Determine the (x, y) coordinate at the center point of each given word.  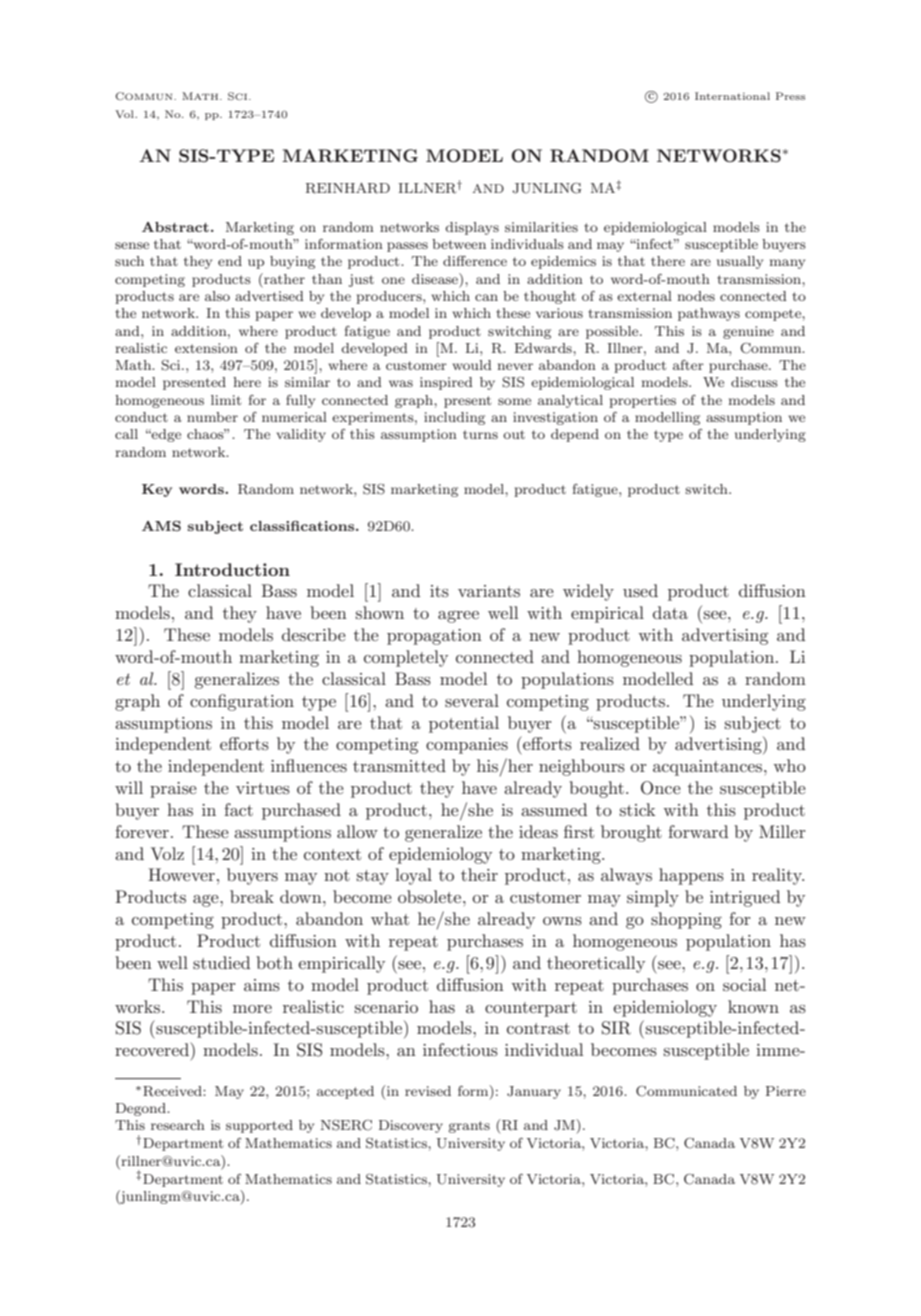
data (670, 612)
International (732, 96)
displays (472, 228)
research (178, 1125)
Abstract (175, 227)
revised (428, 1091)
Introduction (232, 569)
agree (458, 617)
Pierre (786, 1091)
